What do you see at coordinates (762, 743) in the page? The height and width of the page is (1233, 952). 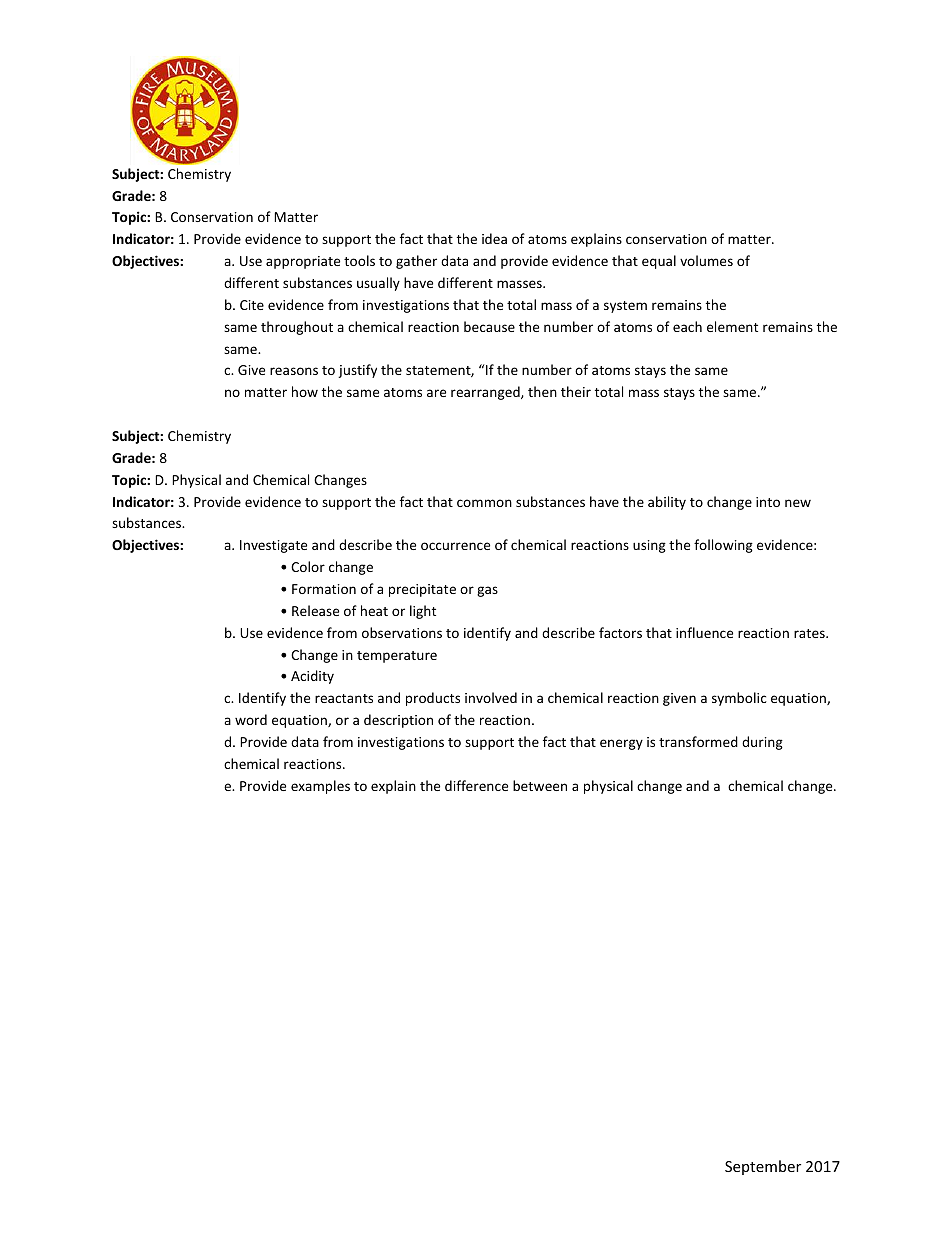 I see `during` at bounding box center [762, 743].
